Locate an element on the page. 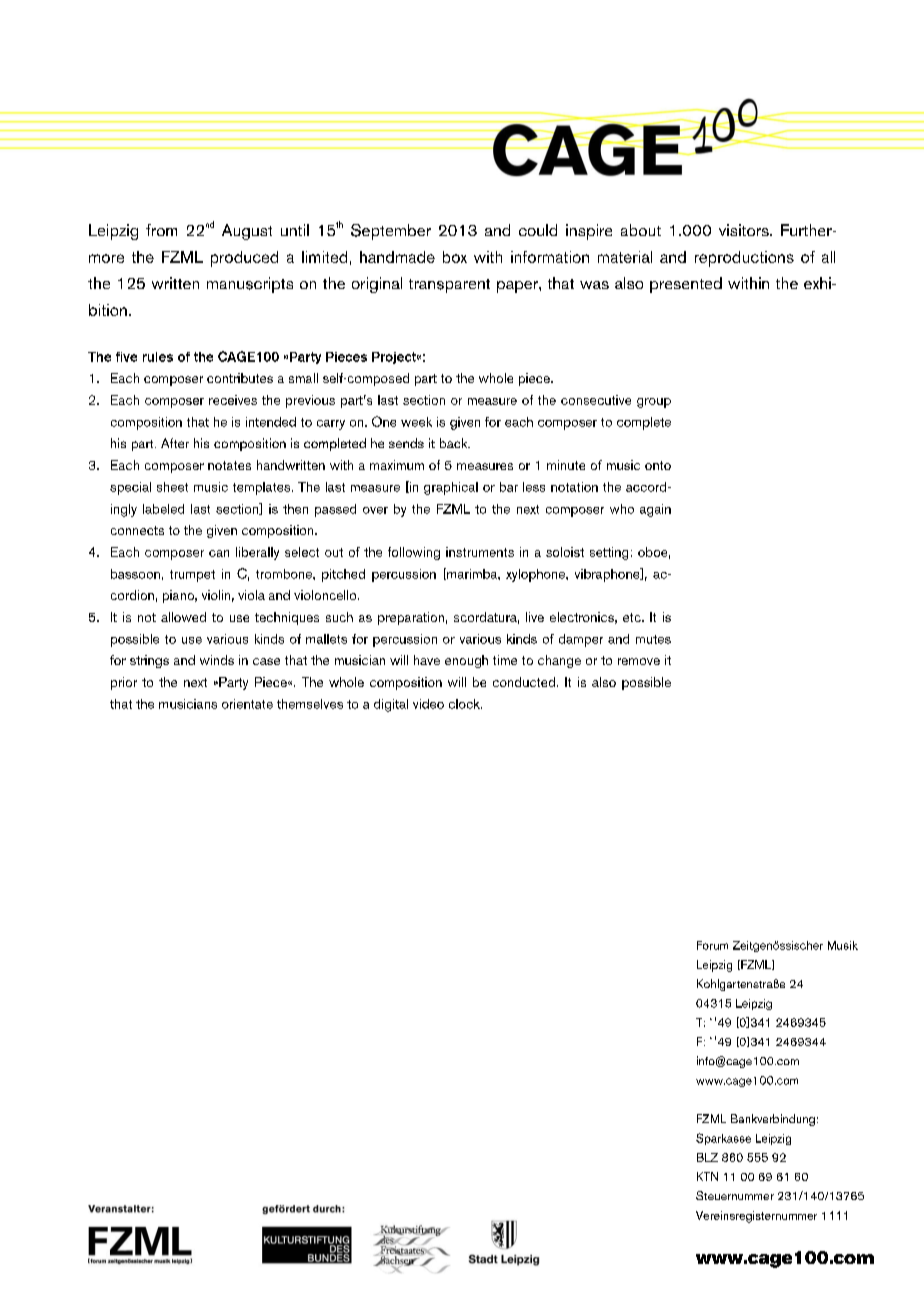 This document has height=1308, width=924. themselves is located at coordinates (310, 704).
